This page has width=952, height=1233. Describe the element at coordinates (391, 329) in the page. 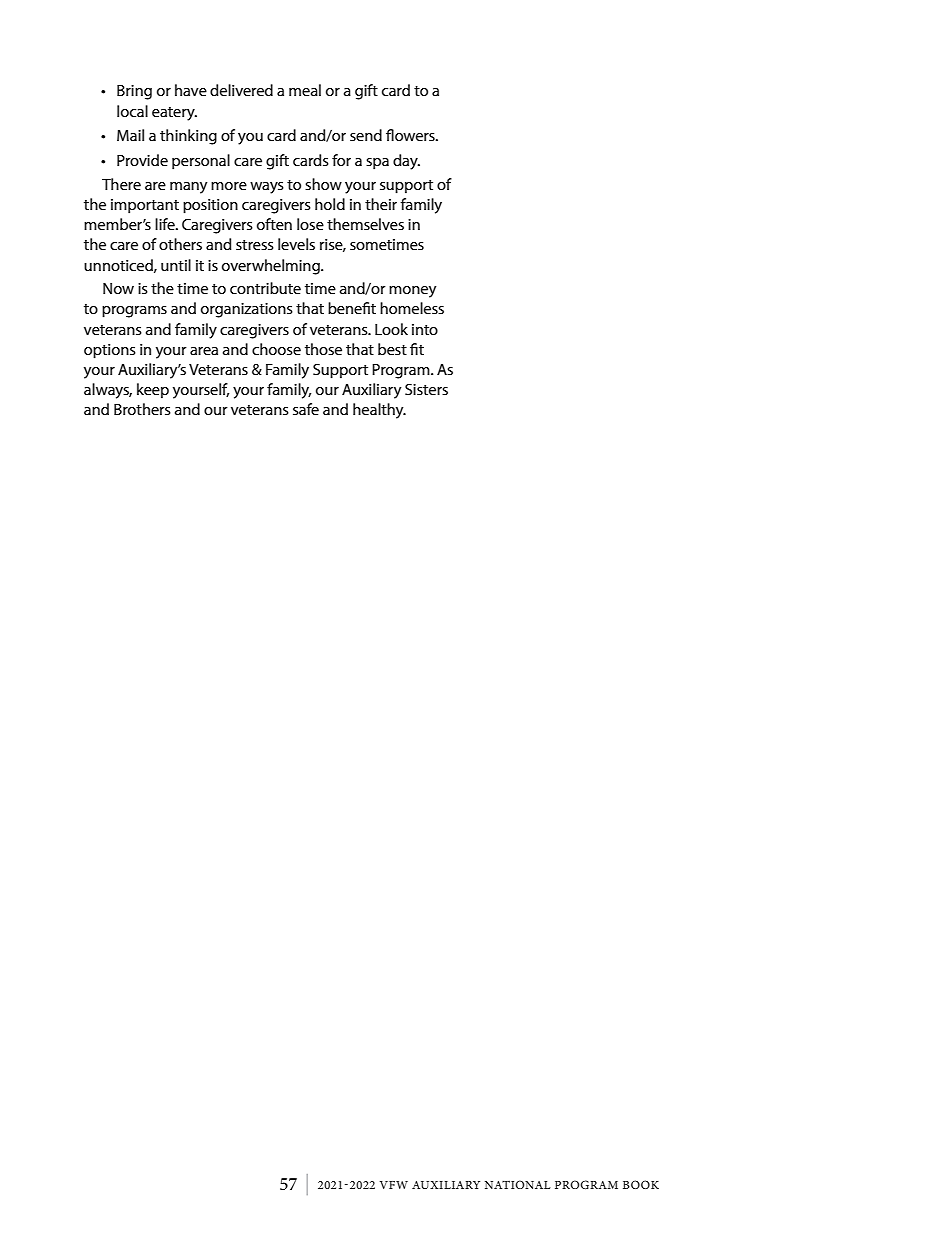

I see `Look` at that location.
